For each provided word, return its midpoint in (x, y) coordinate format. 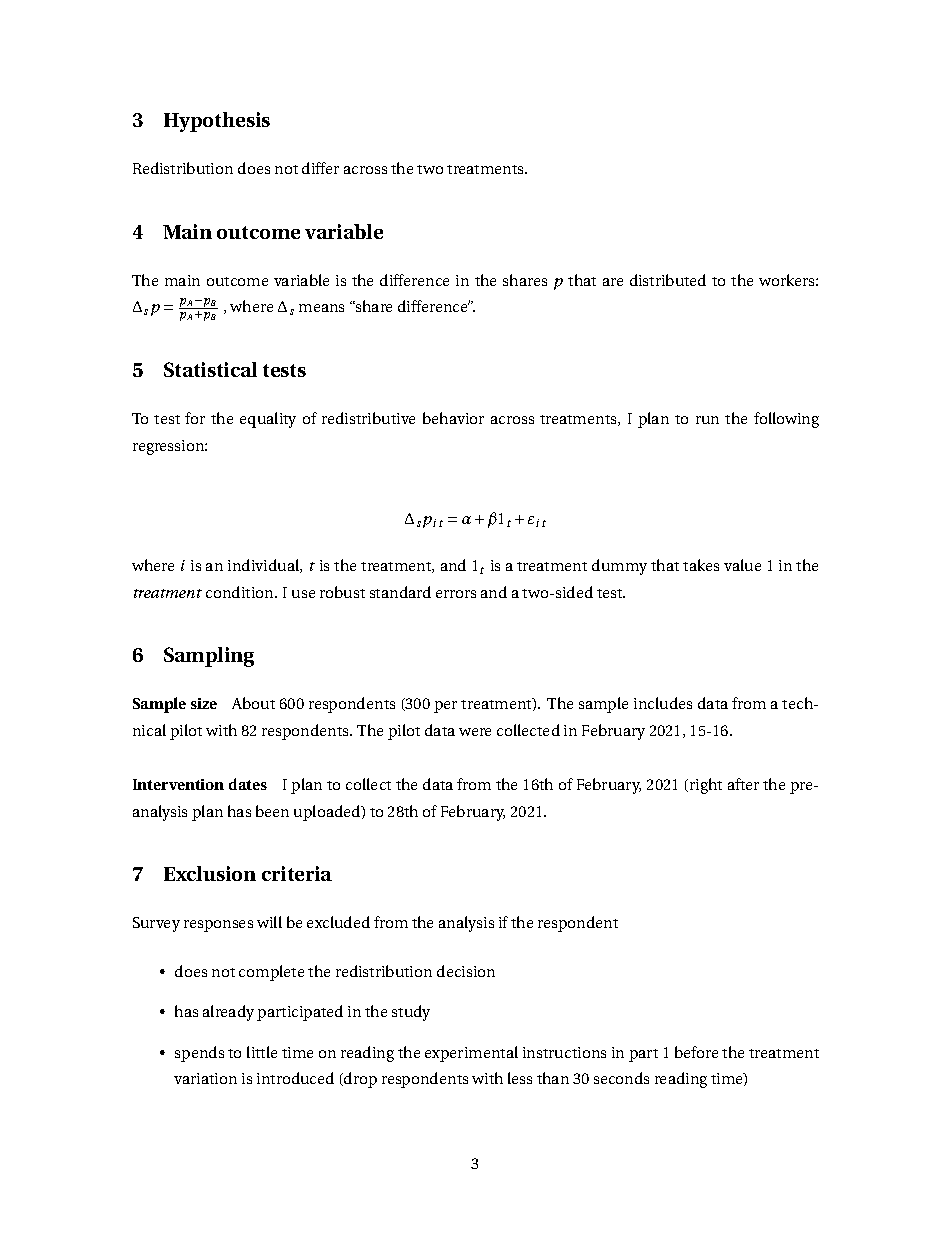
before (696, 1052)
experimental (471, 1054)
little (262, 1052)
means (321, 308)
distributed (668, 280)
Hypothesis (217, 122)
